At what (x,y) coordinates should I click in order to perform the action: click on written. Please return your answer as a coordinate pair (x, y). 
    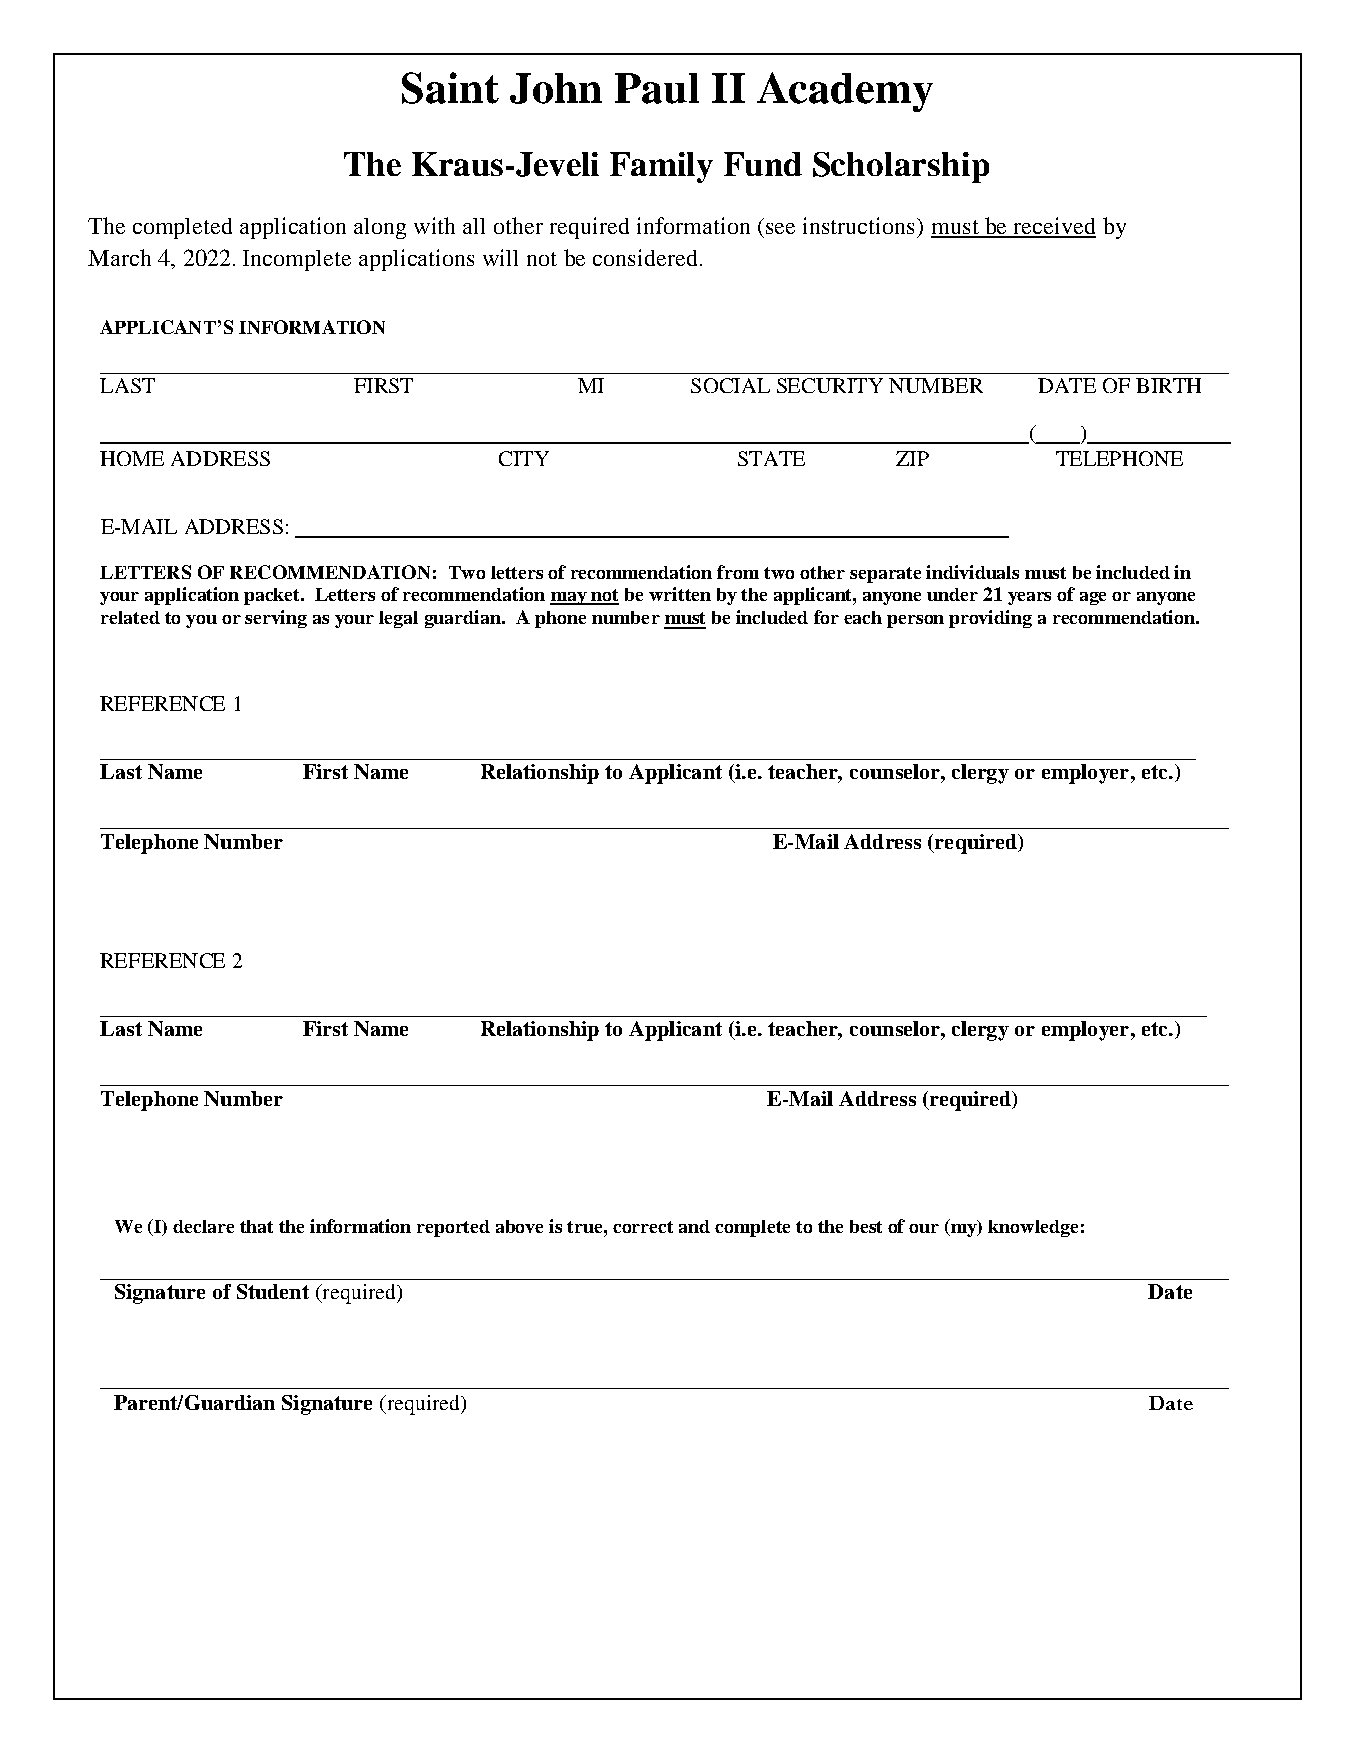
    Looking at the image, I should click on (680, 594).
